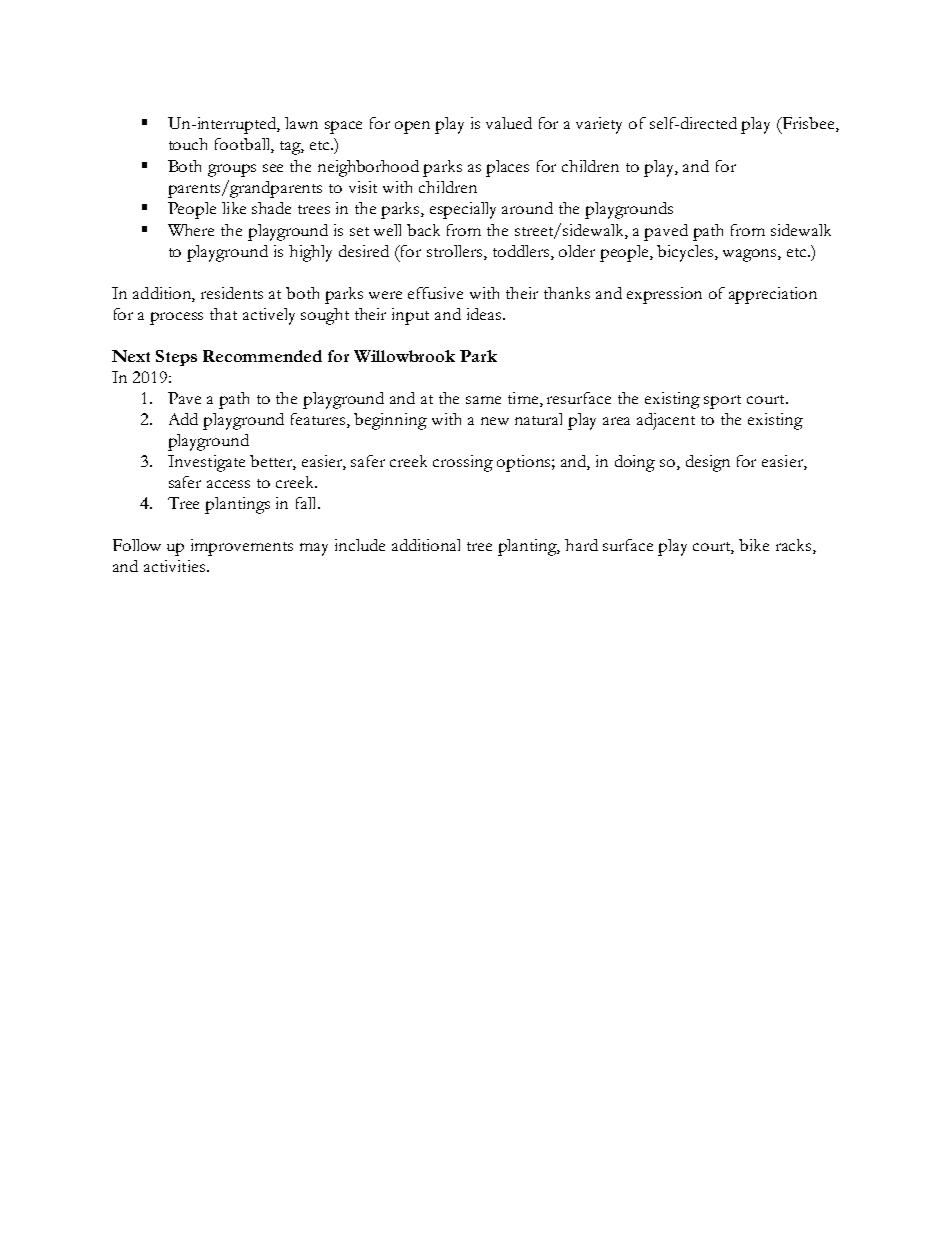 The height and width of the document is (1233, 952). Describe the element at coordinates (191, 230) in the document. I see `Where` at that location.
